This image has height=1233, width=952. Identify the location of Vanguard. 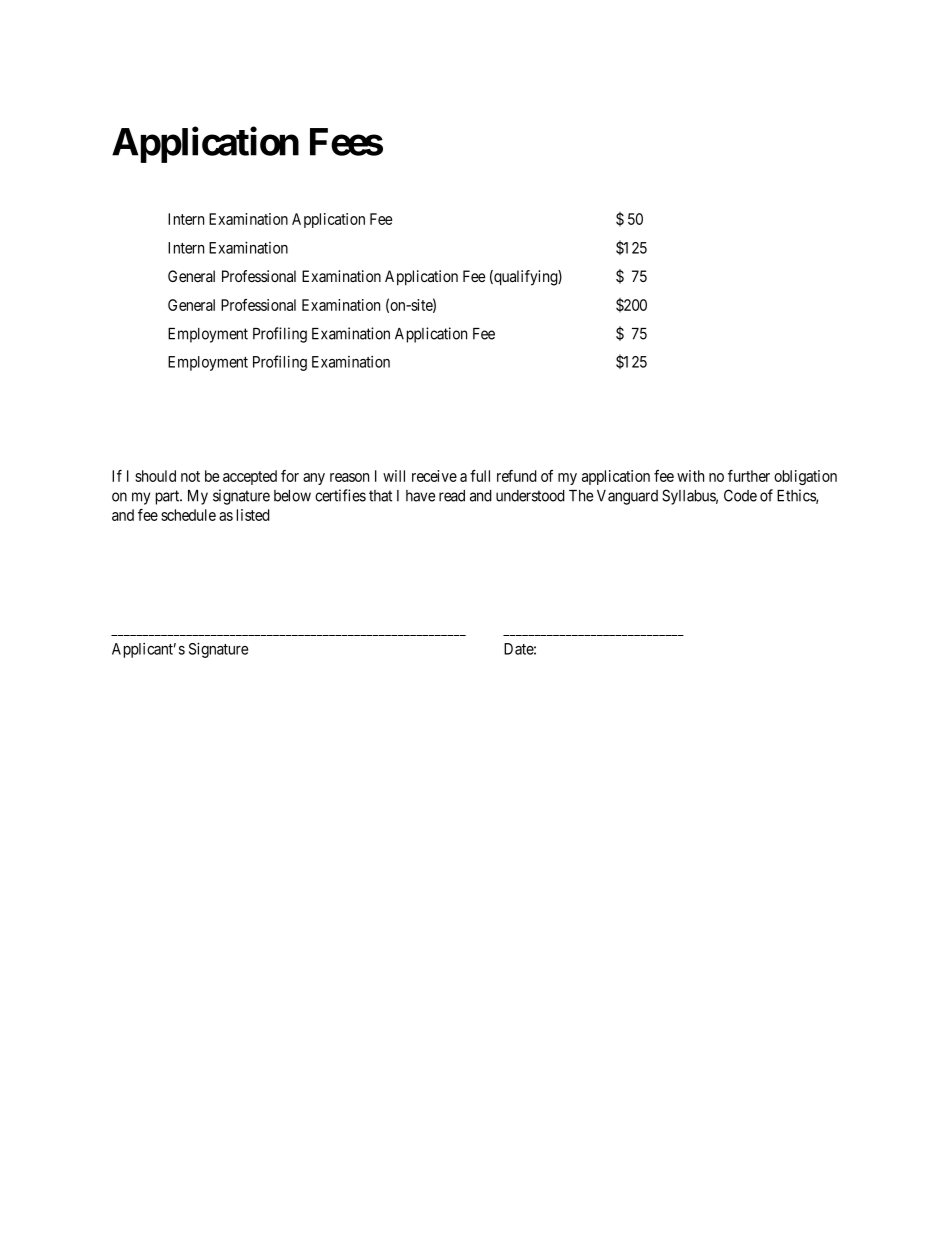
(627, 497).
